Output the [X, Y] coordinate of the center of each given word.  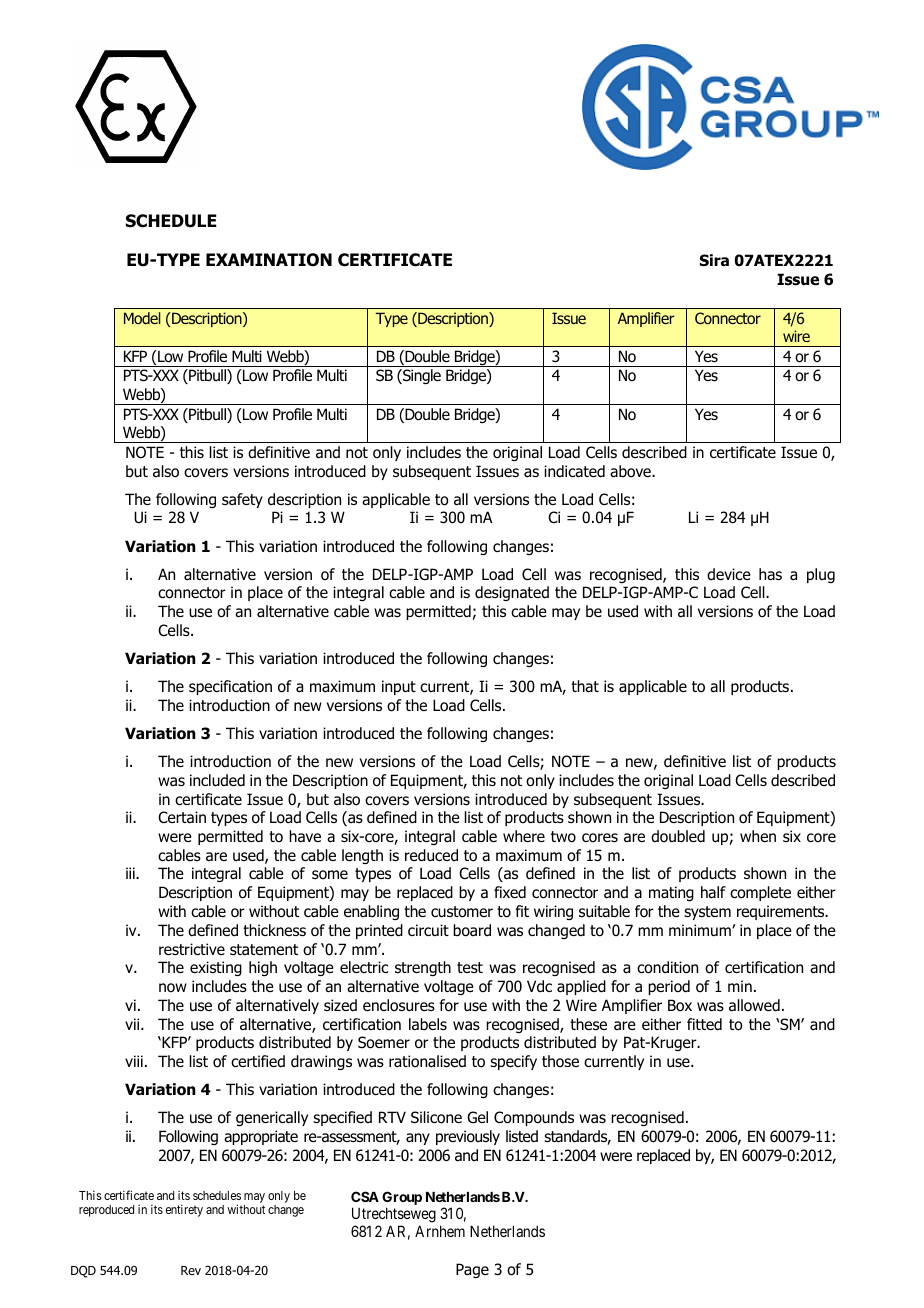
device [729, 574]
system [707, 913]
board [472, 930]
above [631, 471]
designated [512, 593]
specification [230, 687]
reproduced [106, 1211]
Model [142, 318]
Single [421, 376]
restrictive [192, 949]
